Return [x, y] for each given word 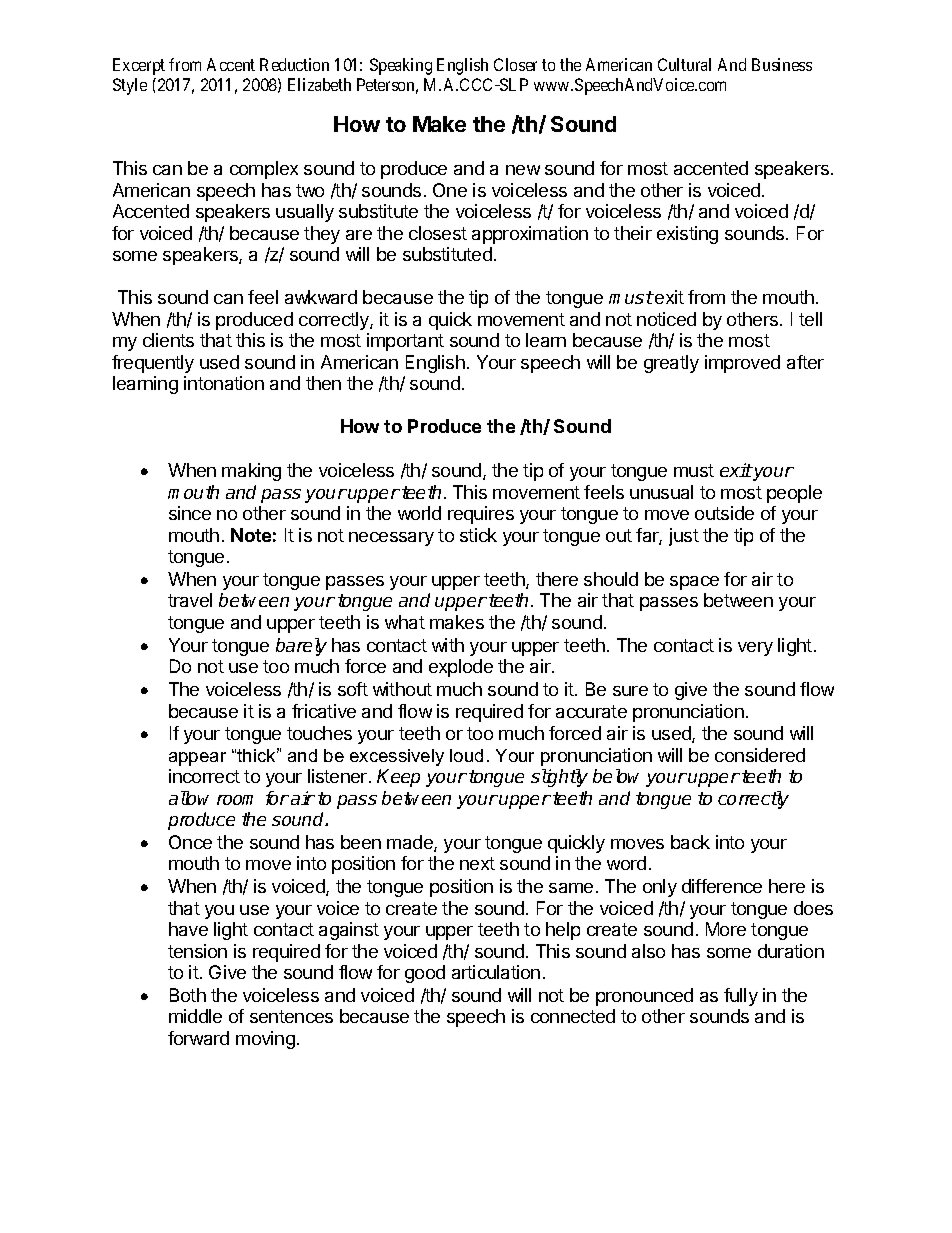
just [684, 537]
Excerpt [139, 66]
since [190, 513]
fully [741, 997]
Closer [515, 64]
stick [478, 535]
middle [195, 1016]
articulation [496, 972]
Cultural [684, 64]
